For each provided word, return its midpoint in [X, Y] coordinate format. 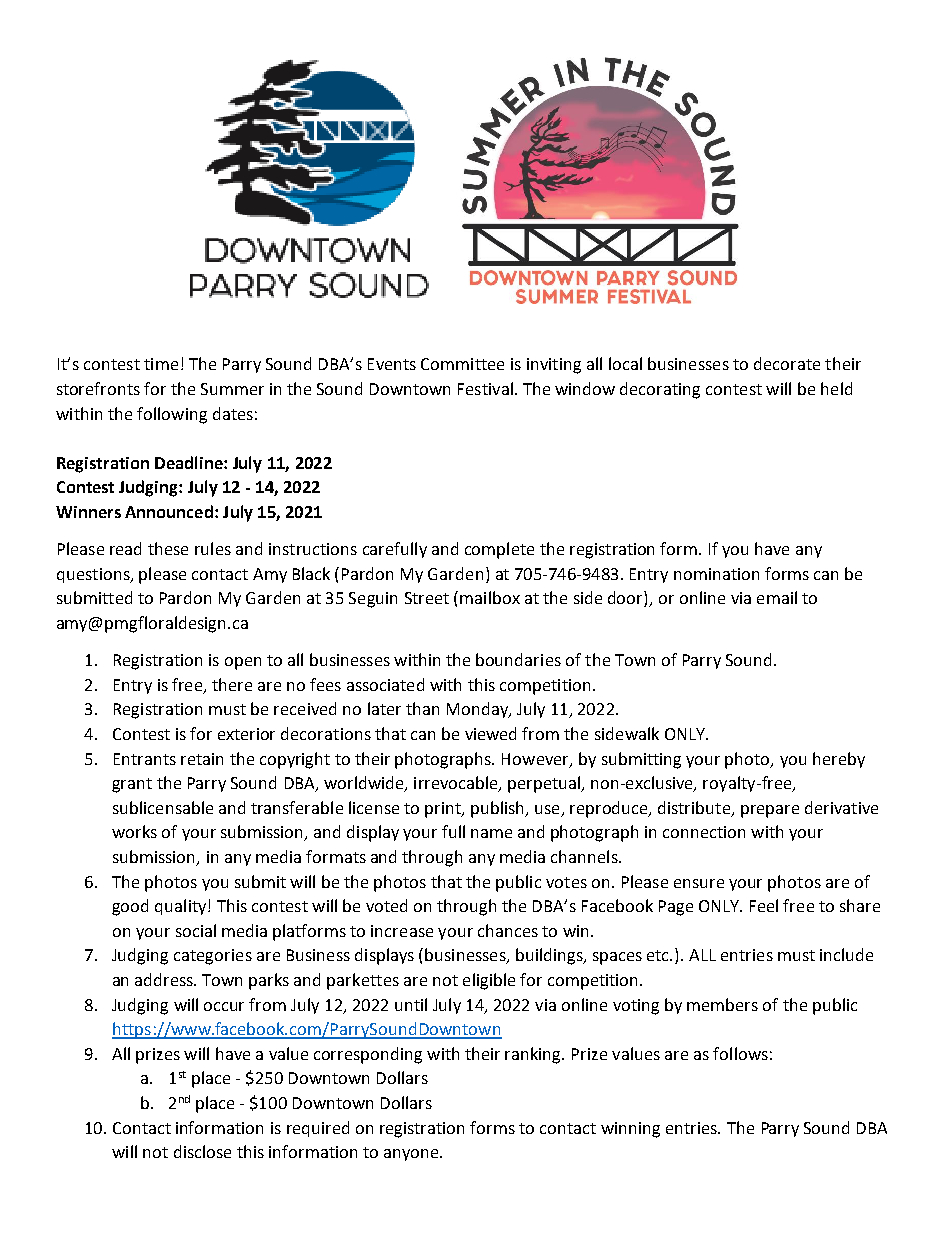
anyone [412, 1155]
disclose [202, 1151]
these [168, 548]
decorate [787, 363]
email [777, 597]
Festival [485, 388]
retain [202, 759]
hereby [839, 760]
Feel [764, 905]
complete [499, 550]
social [196, 930]
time [161, 364]
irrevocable [457, 784]
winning [630, 1130]
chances [508, 930]
